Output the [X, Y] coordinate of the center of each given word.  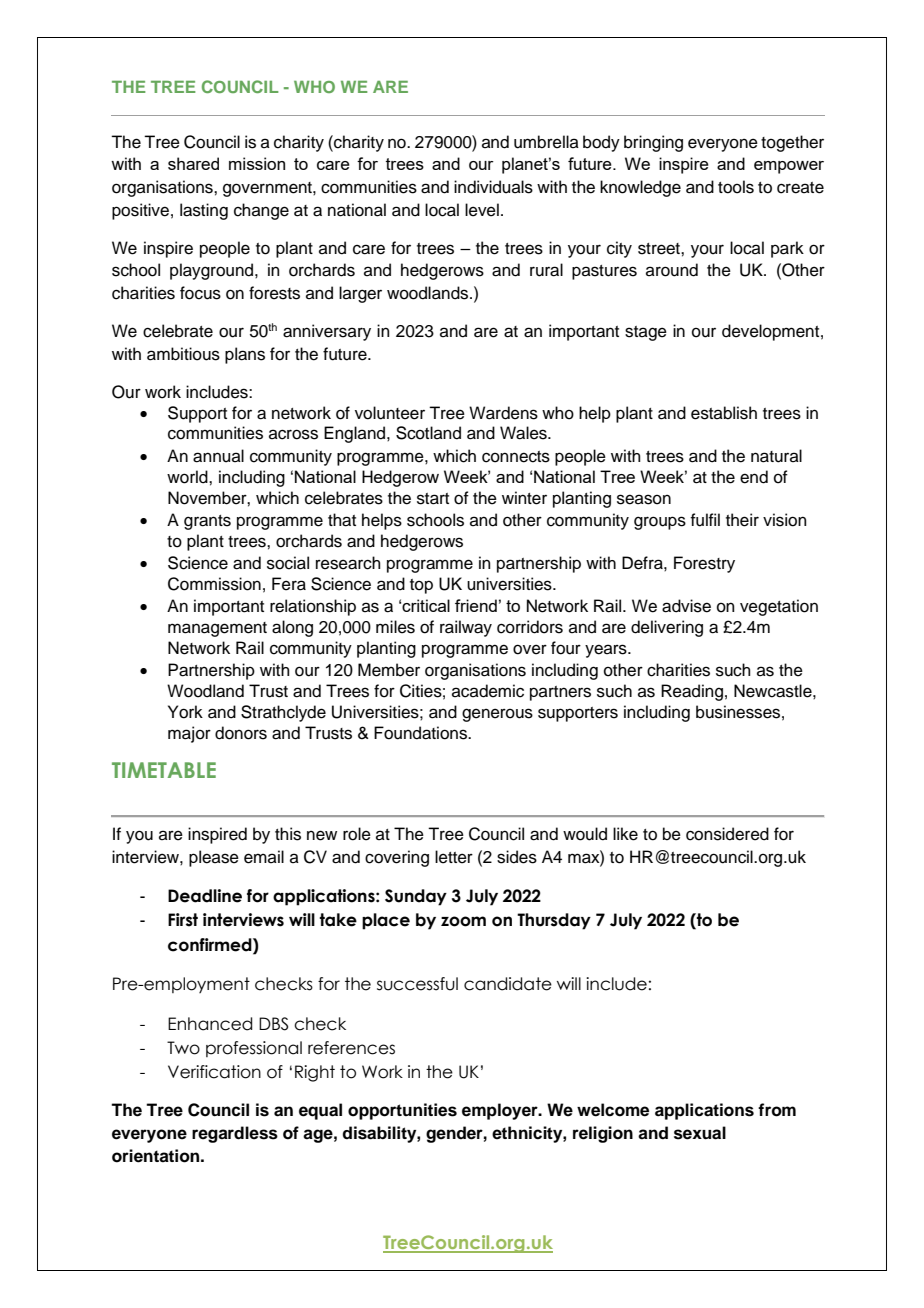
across [293, 434]
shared [193, 163]
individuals [493, 187]
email [264, 857]
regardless [235, 1134]
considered [727, 834]
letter [454, 857]
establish [724, 413]
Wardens [503, 413]
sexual [700, 1133]
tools [736, 187]
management [217, 629]
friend [476, 605]
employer [501, 1111]
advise [686, 606]
